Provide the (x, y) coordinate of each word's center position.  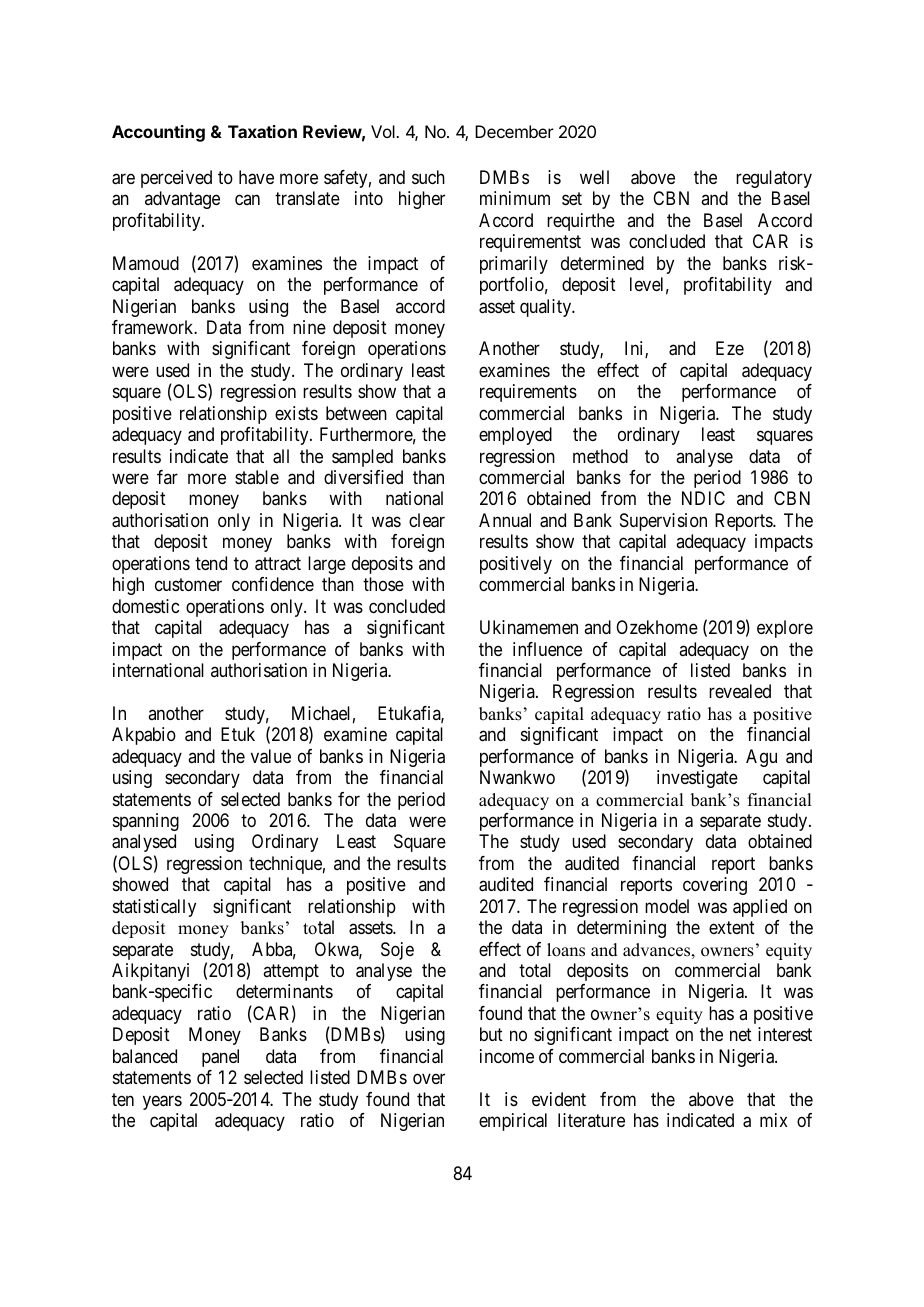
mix (774, 1120)
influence (547, 649)
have (256, 177)
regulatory (774, 179)
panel (220, 1058)
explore (785, 629)
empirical (513, 1122)
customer (188, 584)
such (428, 177)
